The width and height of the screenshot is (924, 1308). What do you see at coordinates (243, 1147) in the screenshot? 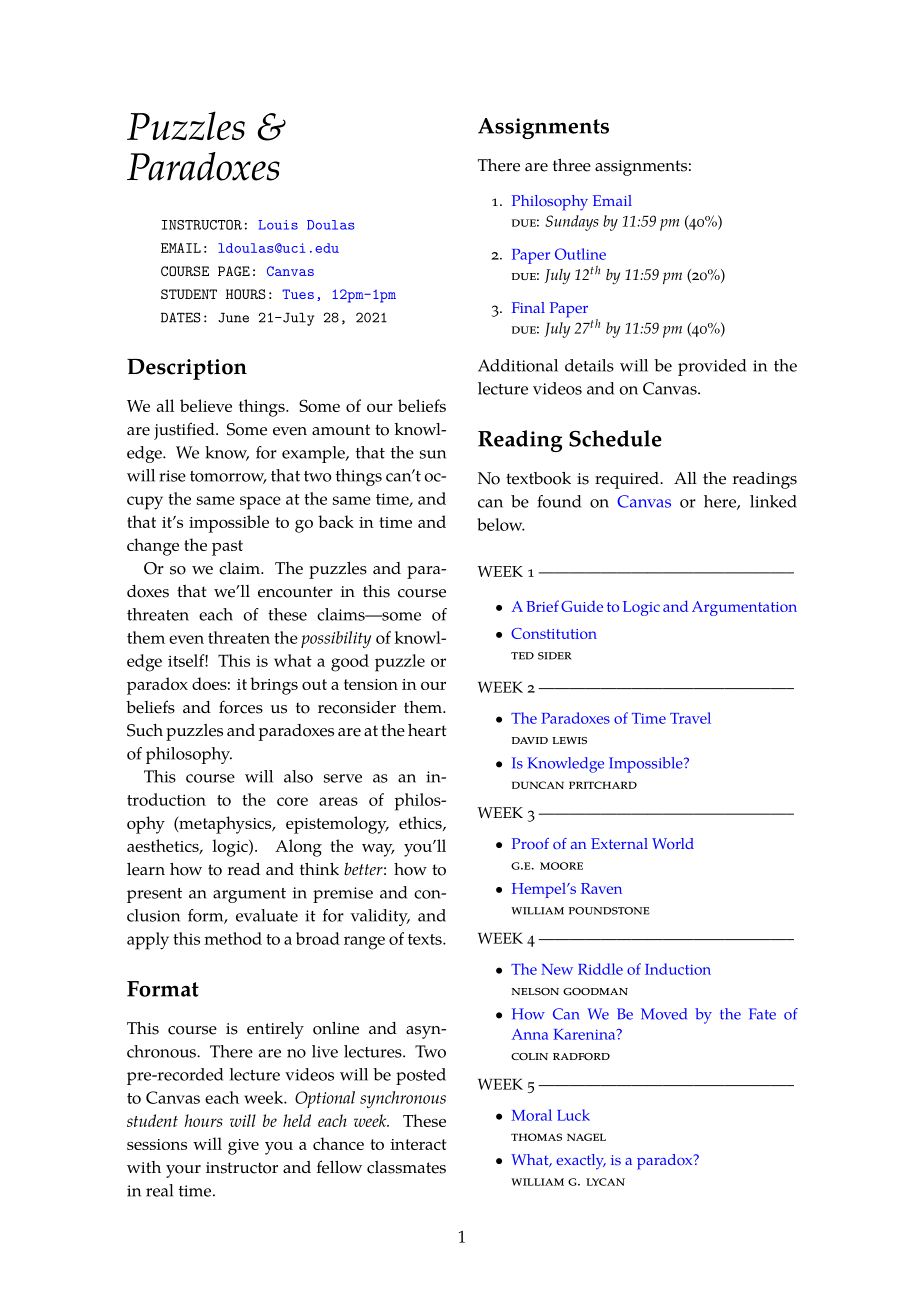
I see `give` at bounding box center [243, 1147].
